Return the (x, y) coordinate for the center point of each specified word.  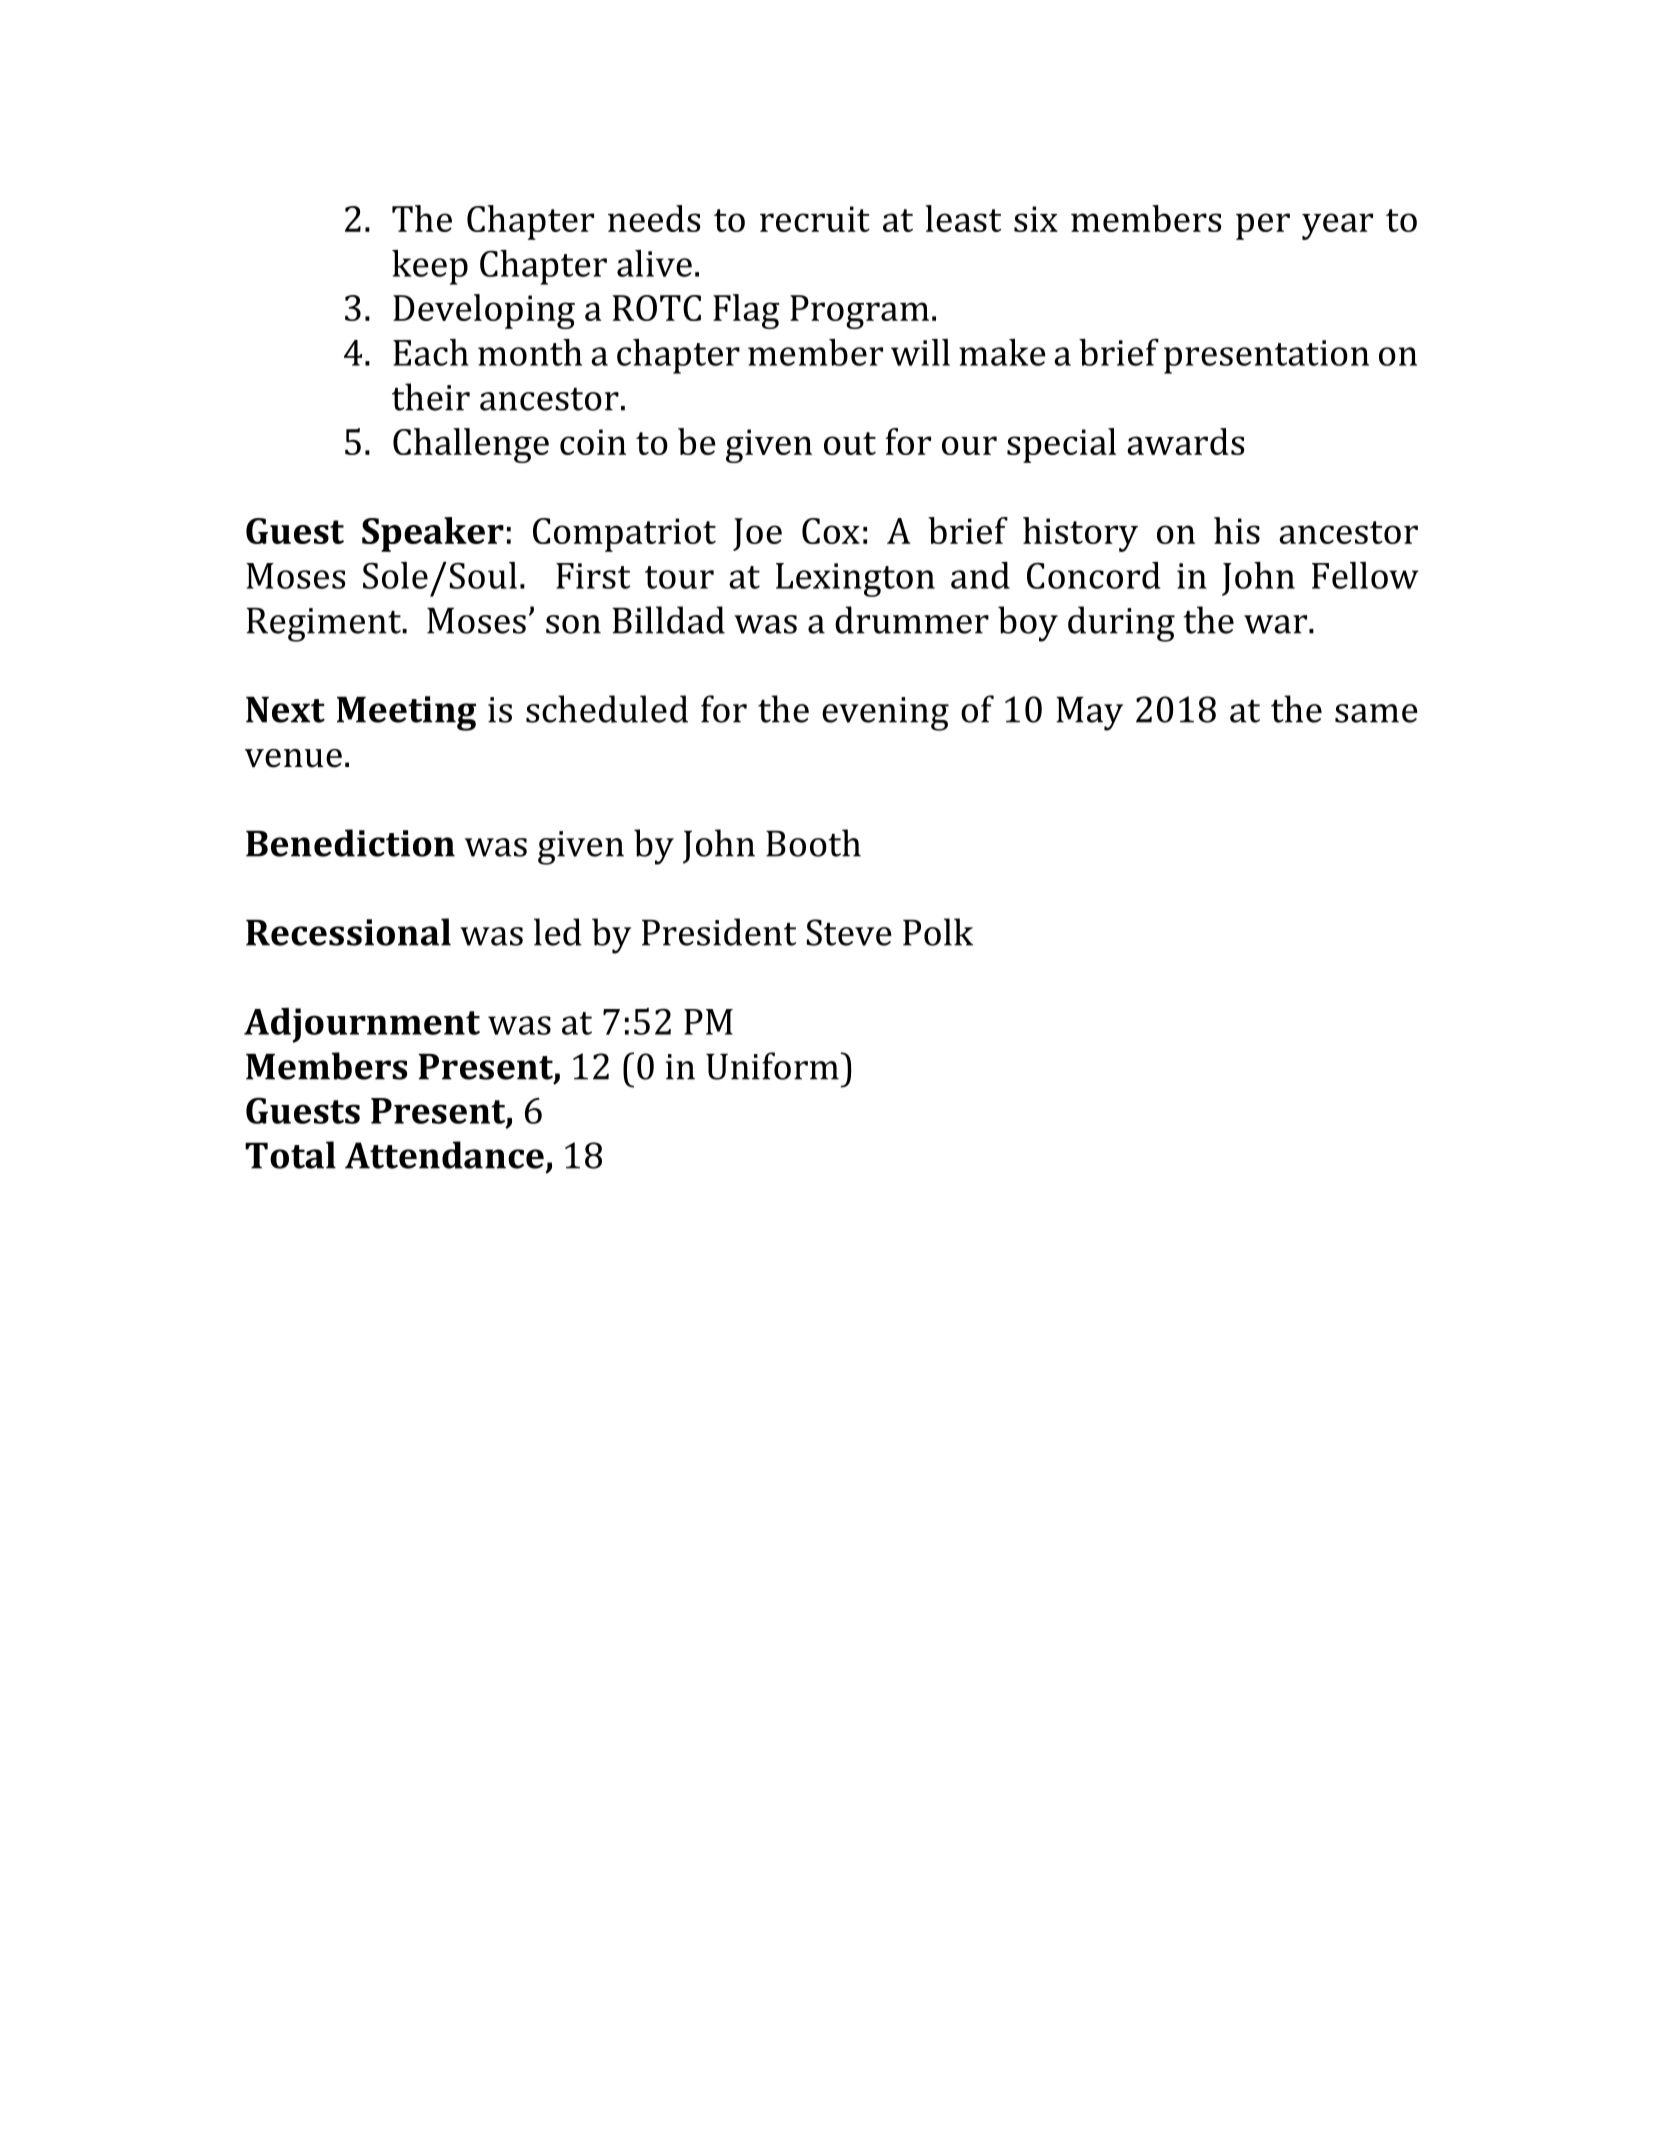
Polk (938, 932)
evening (885, 714)
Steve (849, 932)
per (1263, 226)
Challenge (471, 445)
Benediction (350, 843)
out (850, 443)
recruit (815, 219)
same (1376, 713)
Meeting (406, 713)
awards (1185, 441)
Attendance (444, 1155)
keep (430, 267)
